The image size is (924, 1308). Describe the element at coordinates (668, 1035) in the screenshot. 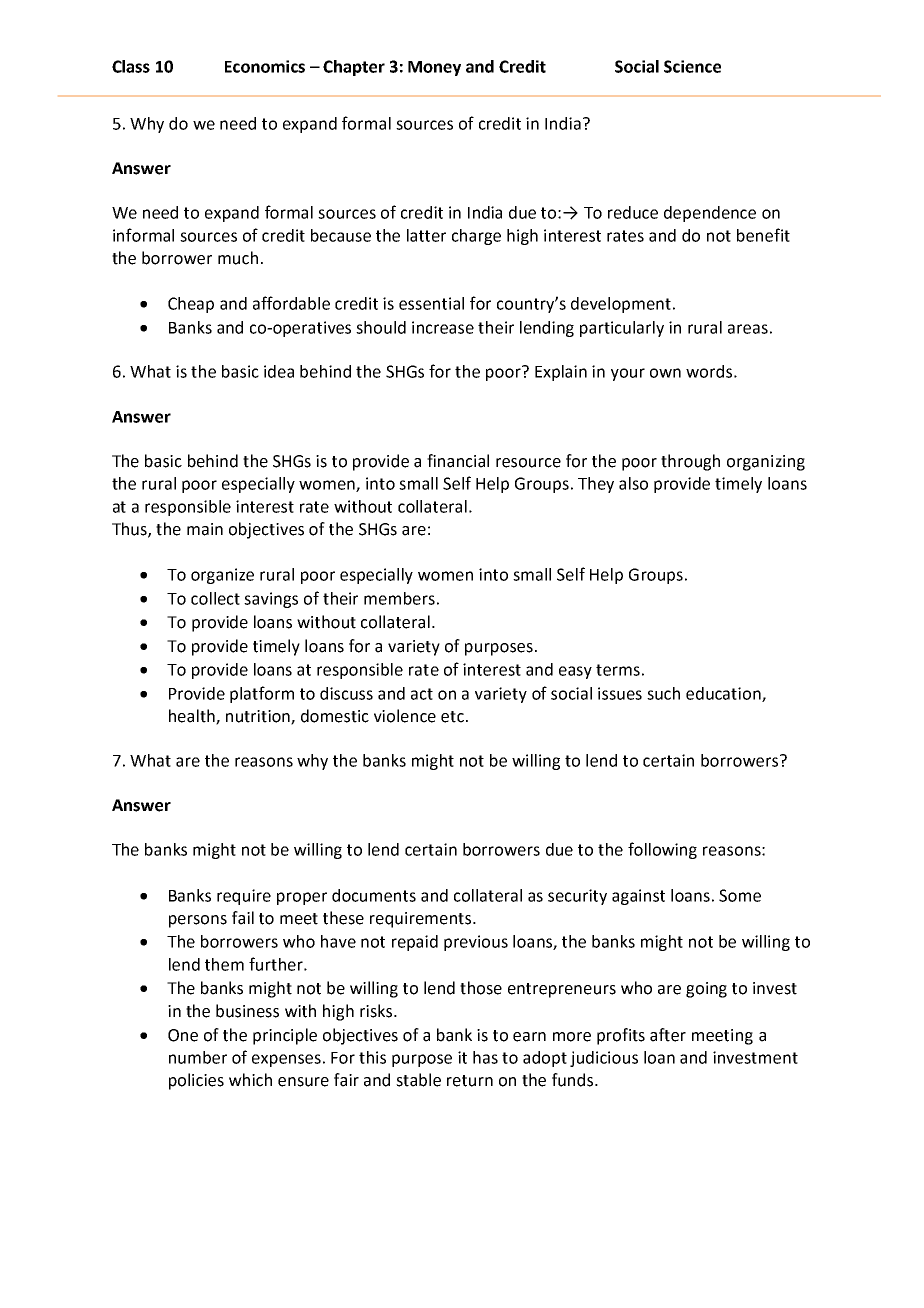

I see `after` at that location.
